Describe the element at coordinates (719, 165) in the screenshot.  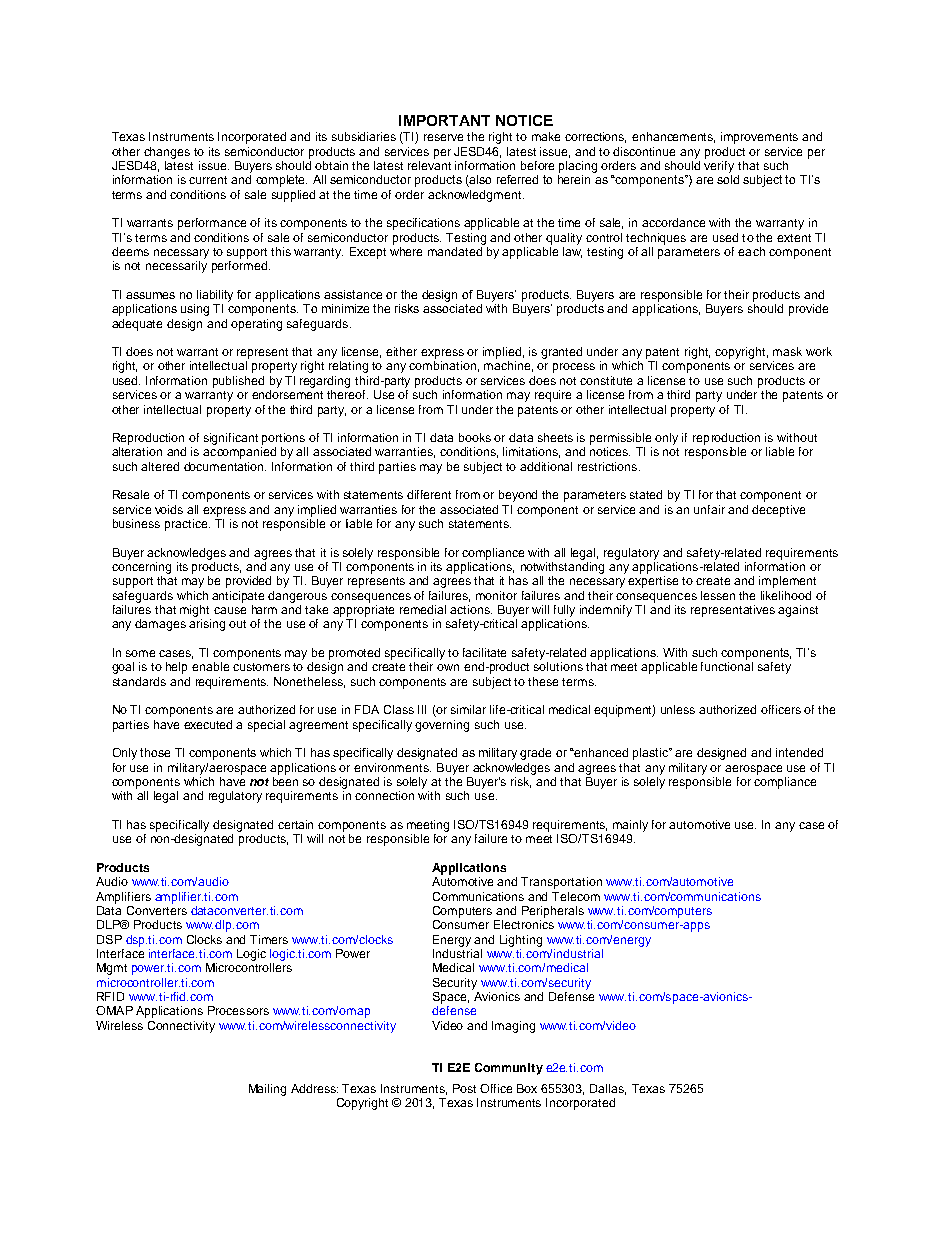
I see `verify` at that location.
